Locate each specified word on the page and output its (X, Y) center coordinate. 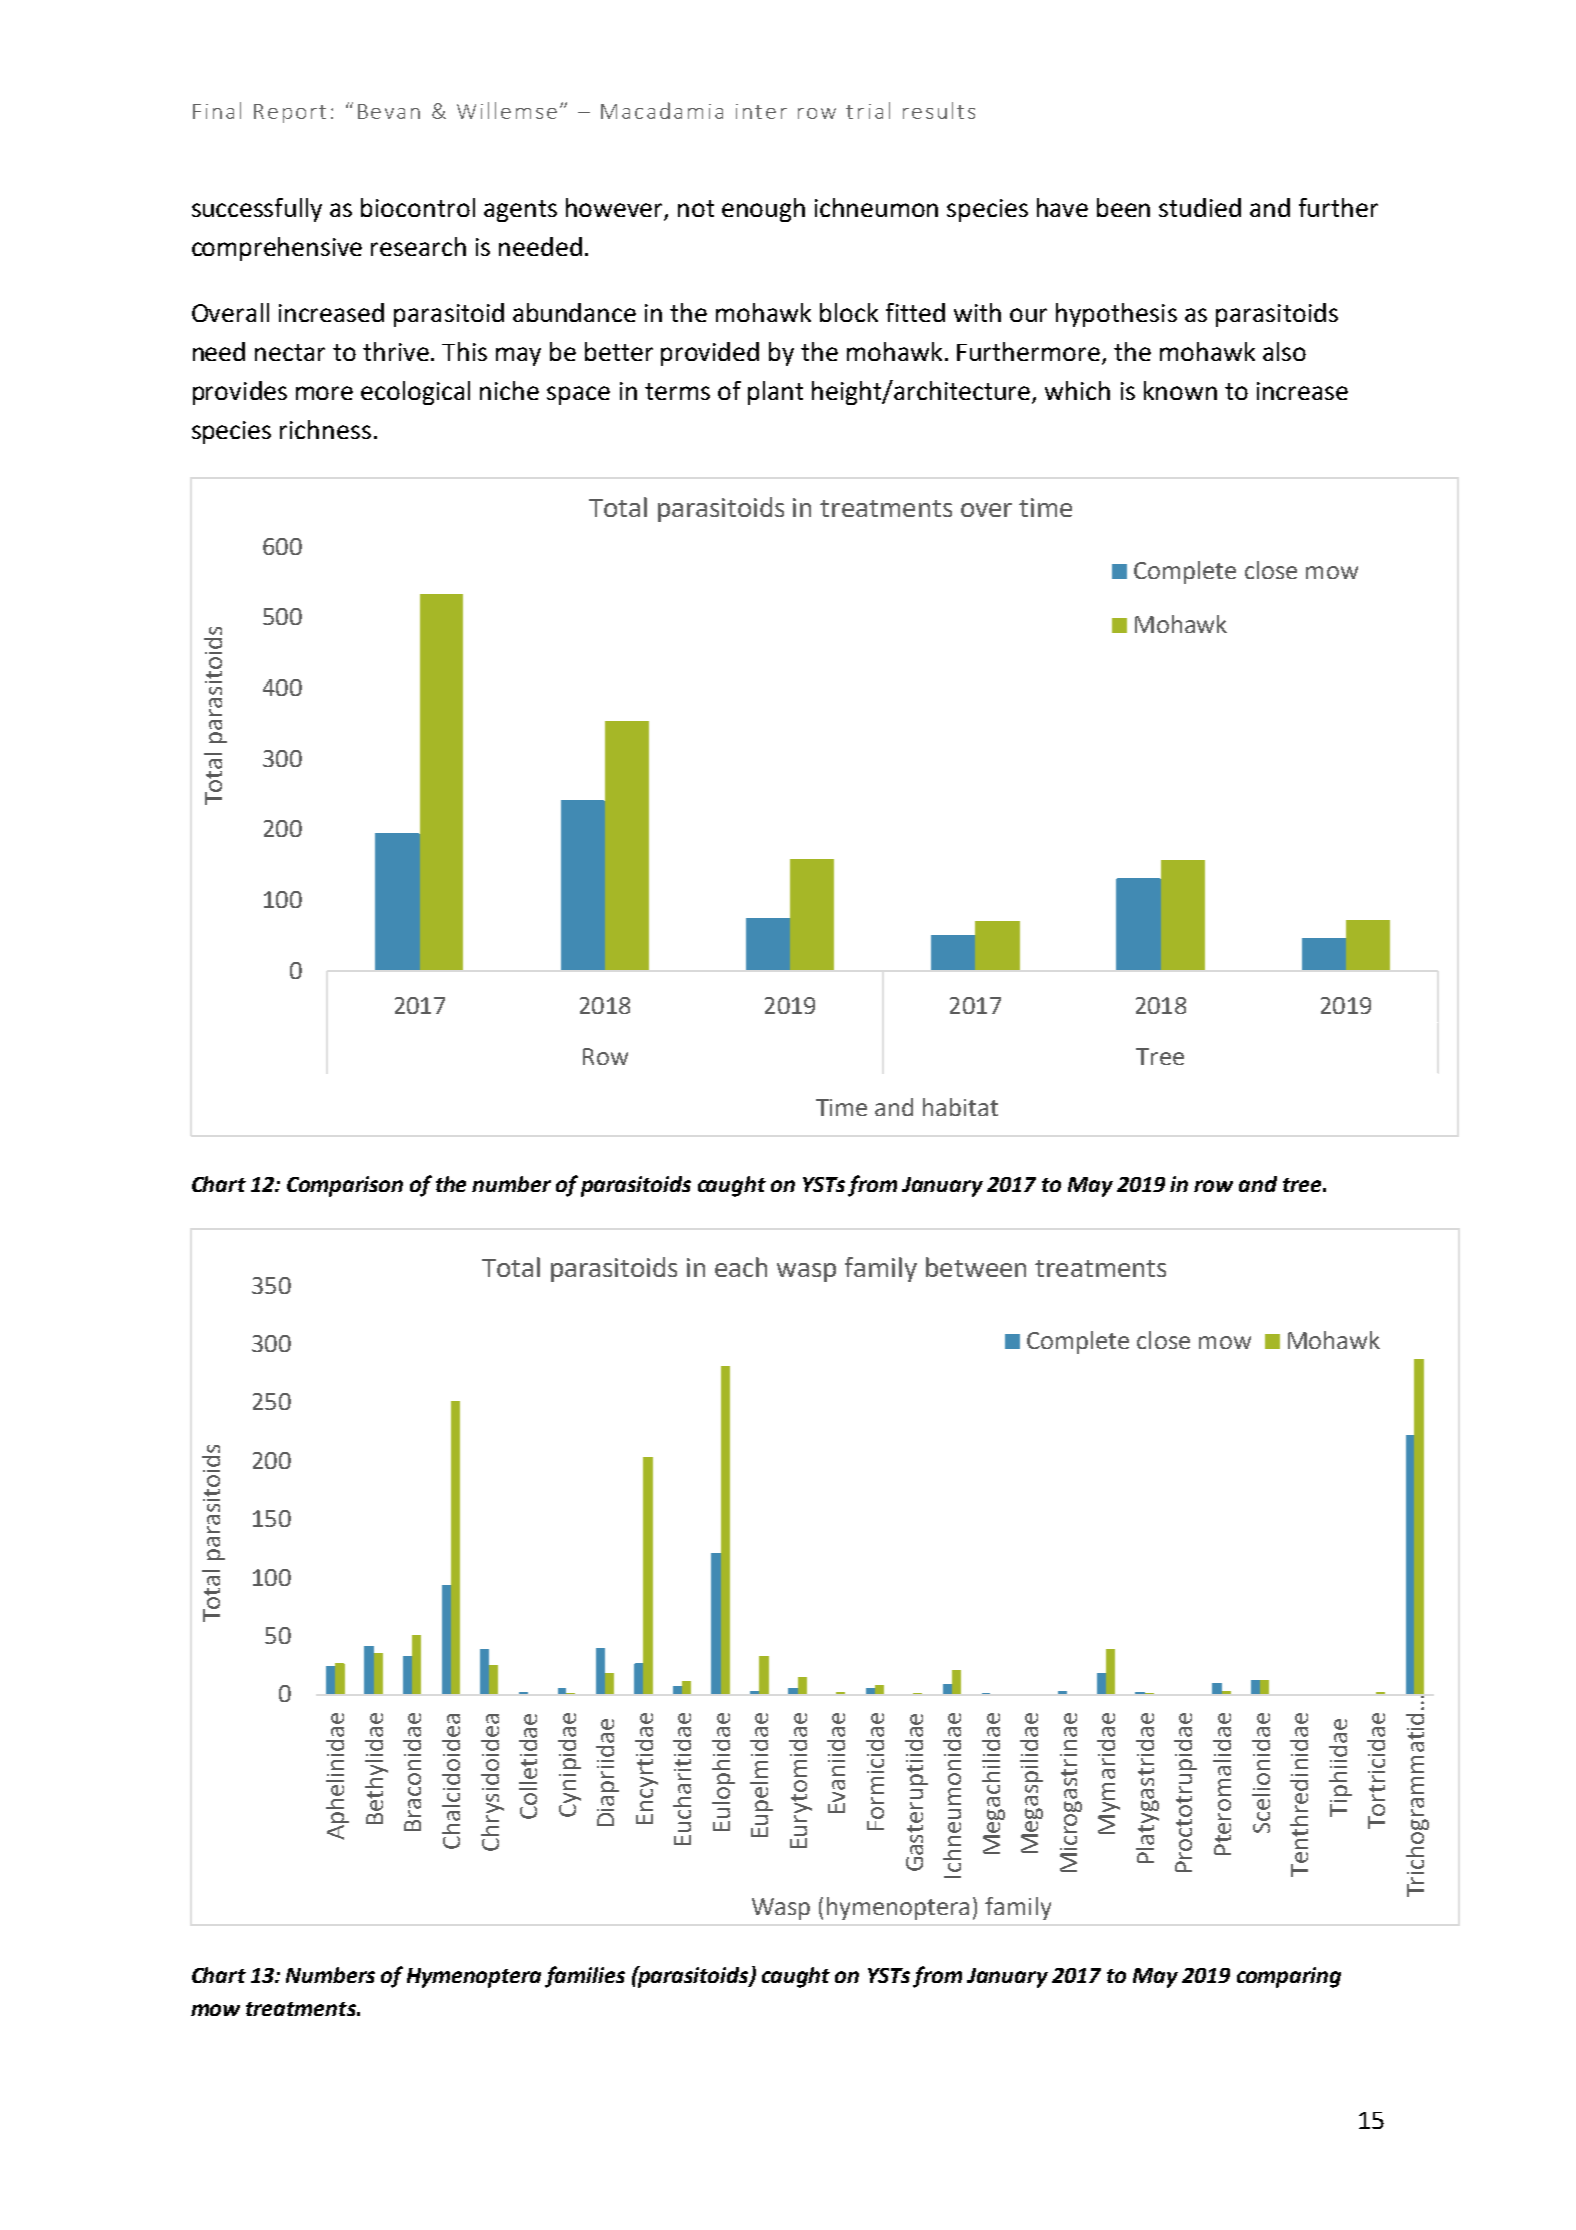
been (1123, 207)
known (1180, 390)
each (741, 1267)
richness (325, 429)
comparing (1289, 1977)
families (585, 1977)
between (976, 1267)
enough (763, 210)
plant (775, 393)
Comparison (345, 1186)
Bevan (389, 111)
